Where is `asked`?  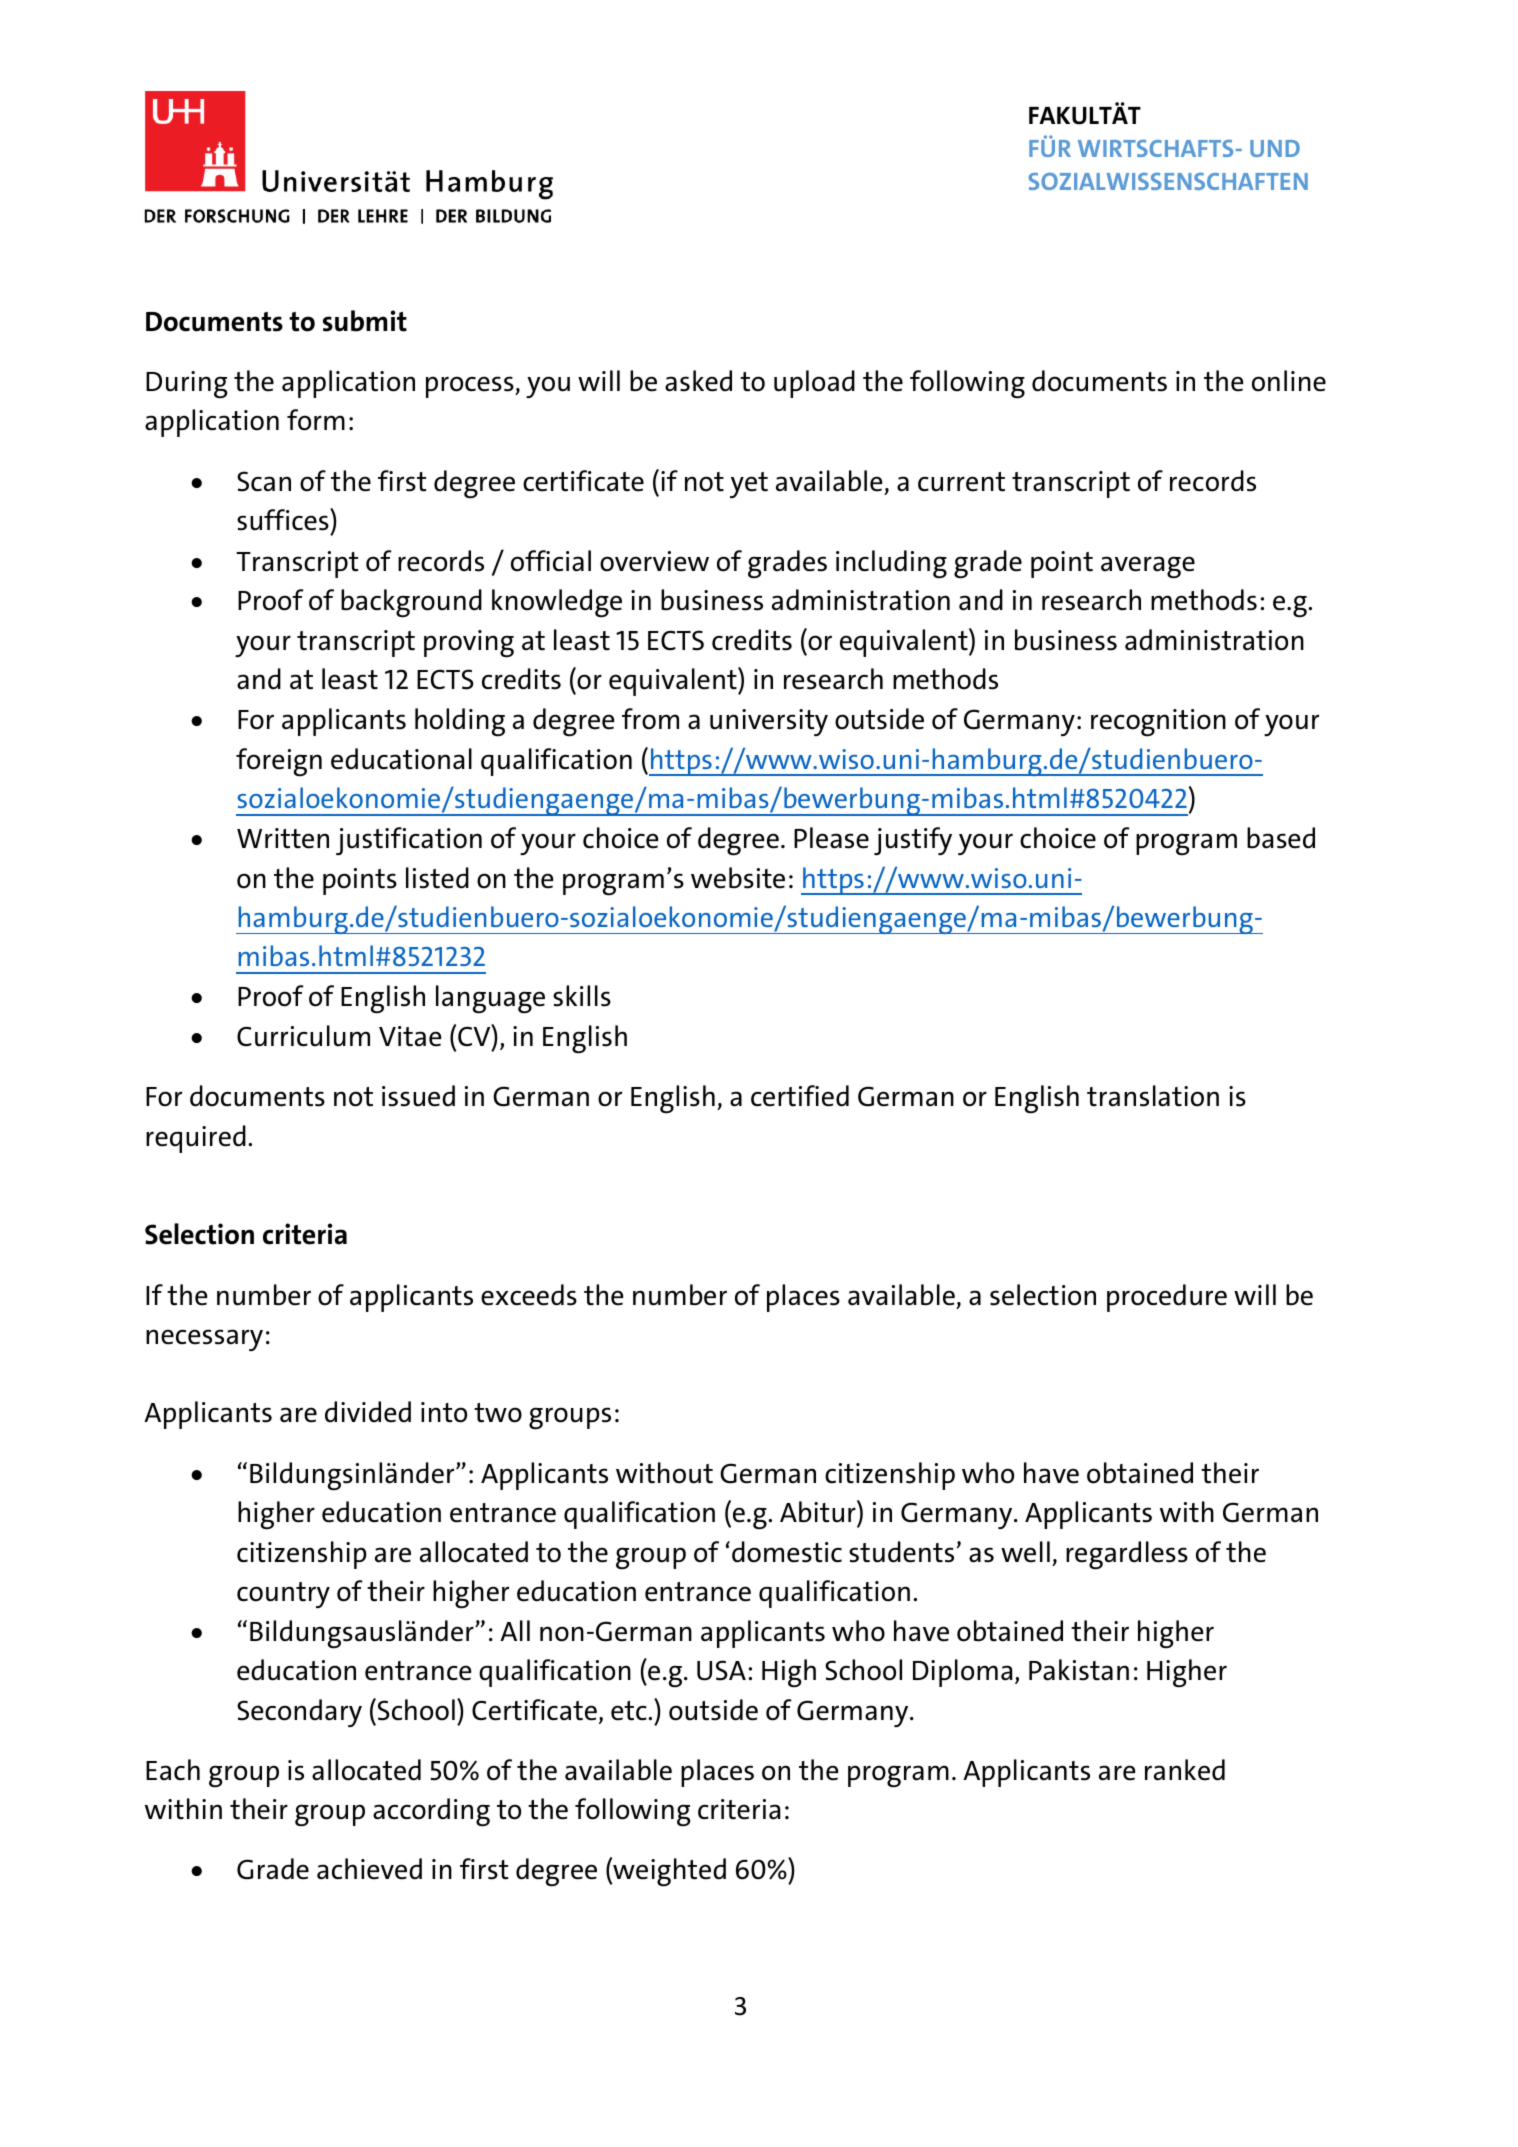 asked is located at coordinates (698, 381).
